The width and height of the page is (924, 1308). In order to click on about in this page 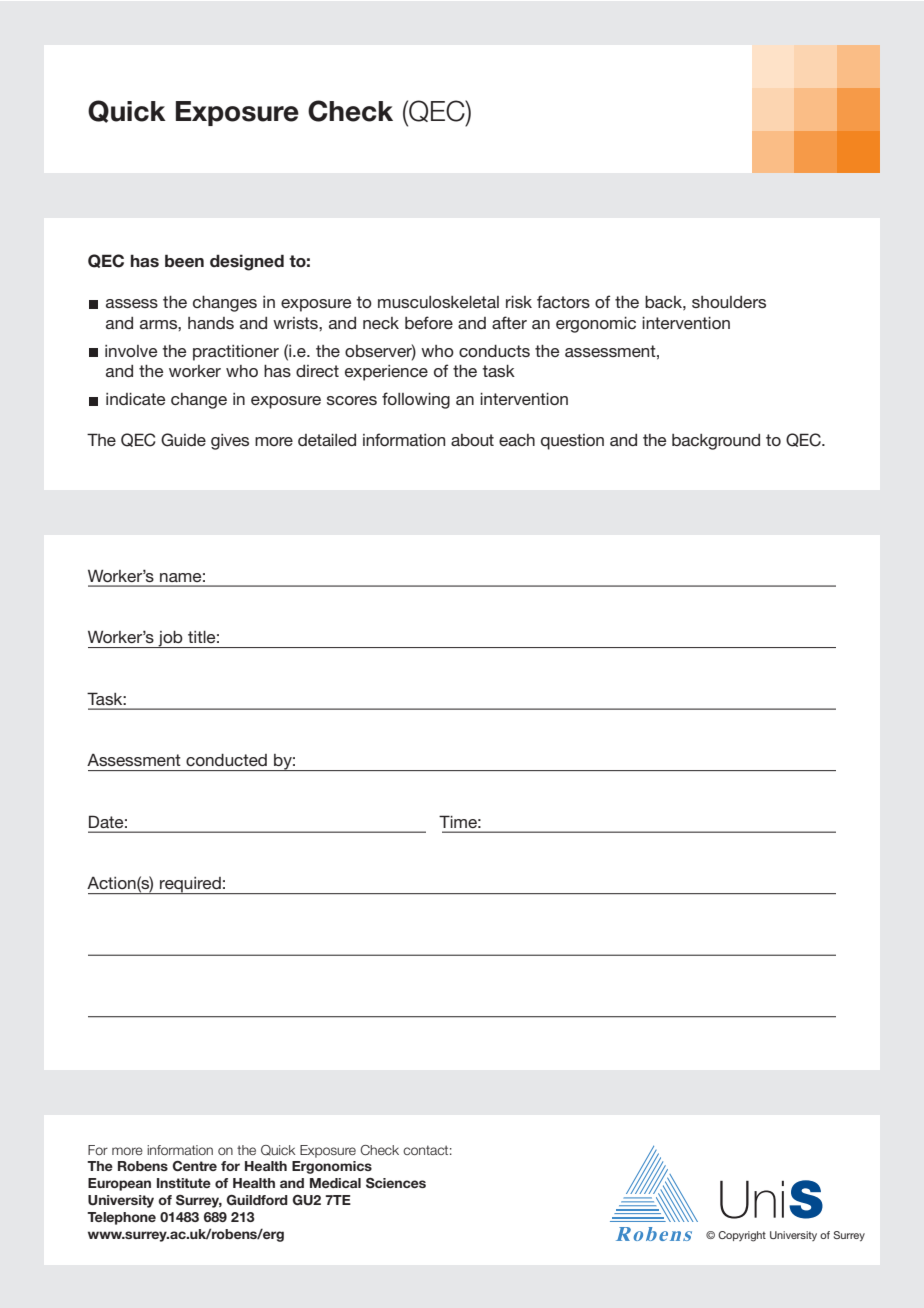, I will do `click(472, 440)`.
